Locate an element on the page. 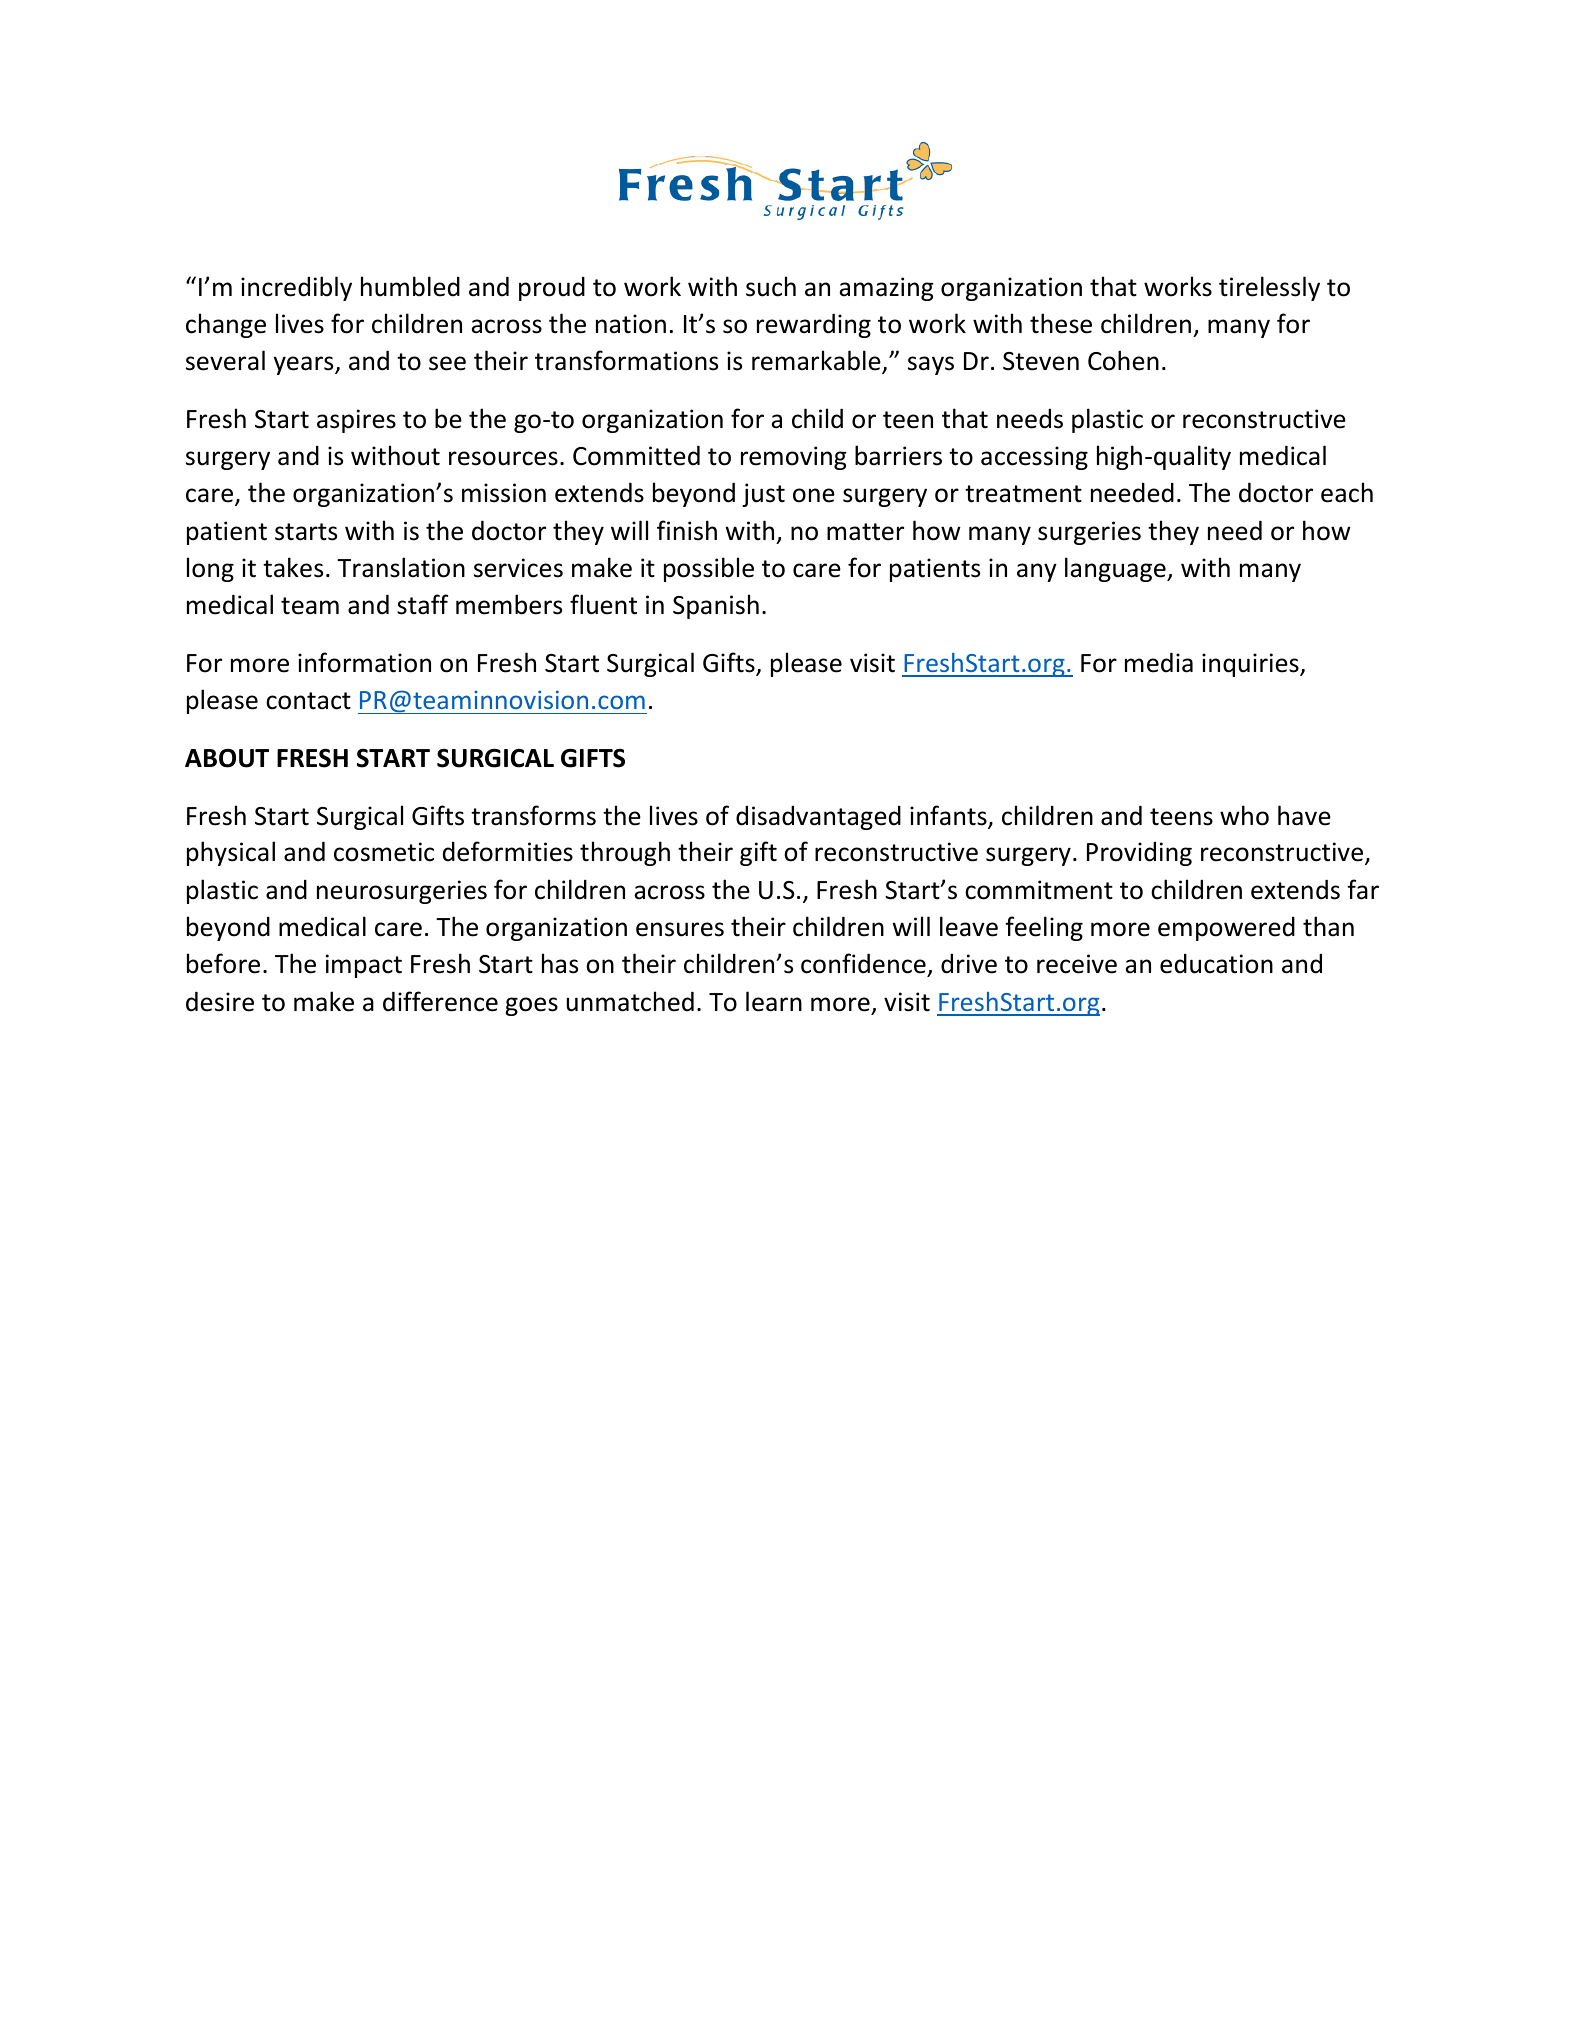  tirelessly is located at coordinates (1269, 288).
